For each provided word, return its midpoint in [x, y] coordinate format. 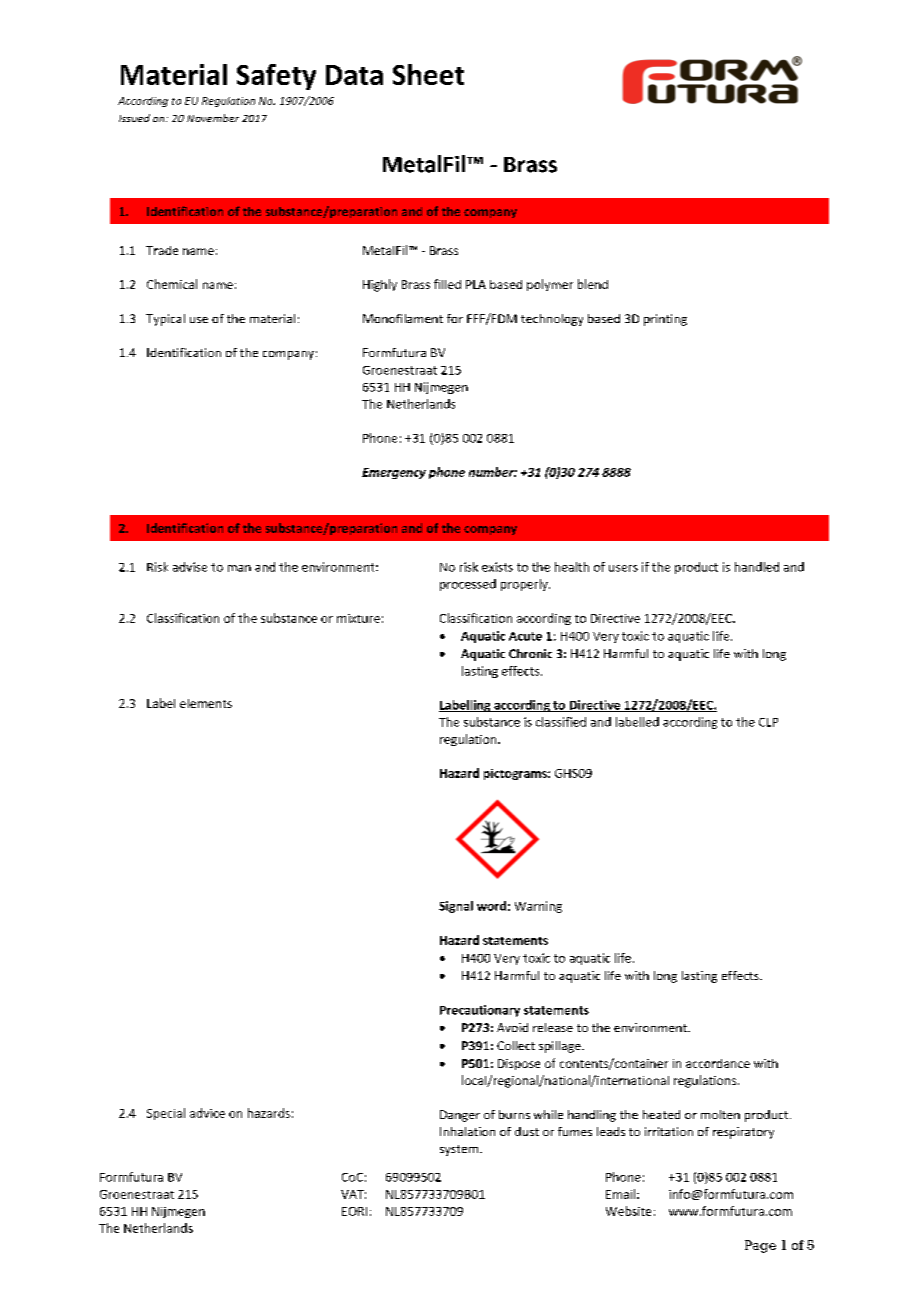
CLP [768, 722]
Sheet [428, 74]
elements [206, 703]
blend [593, 284]
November [213, 118]
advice [207, 1113]
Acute [525, 636]
